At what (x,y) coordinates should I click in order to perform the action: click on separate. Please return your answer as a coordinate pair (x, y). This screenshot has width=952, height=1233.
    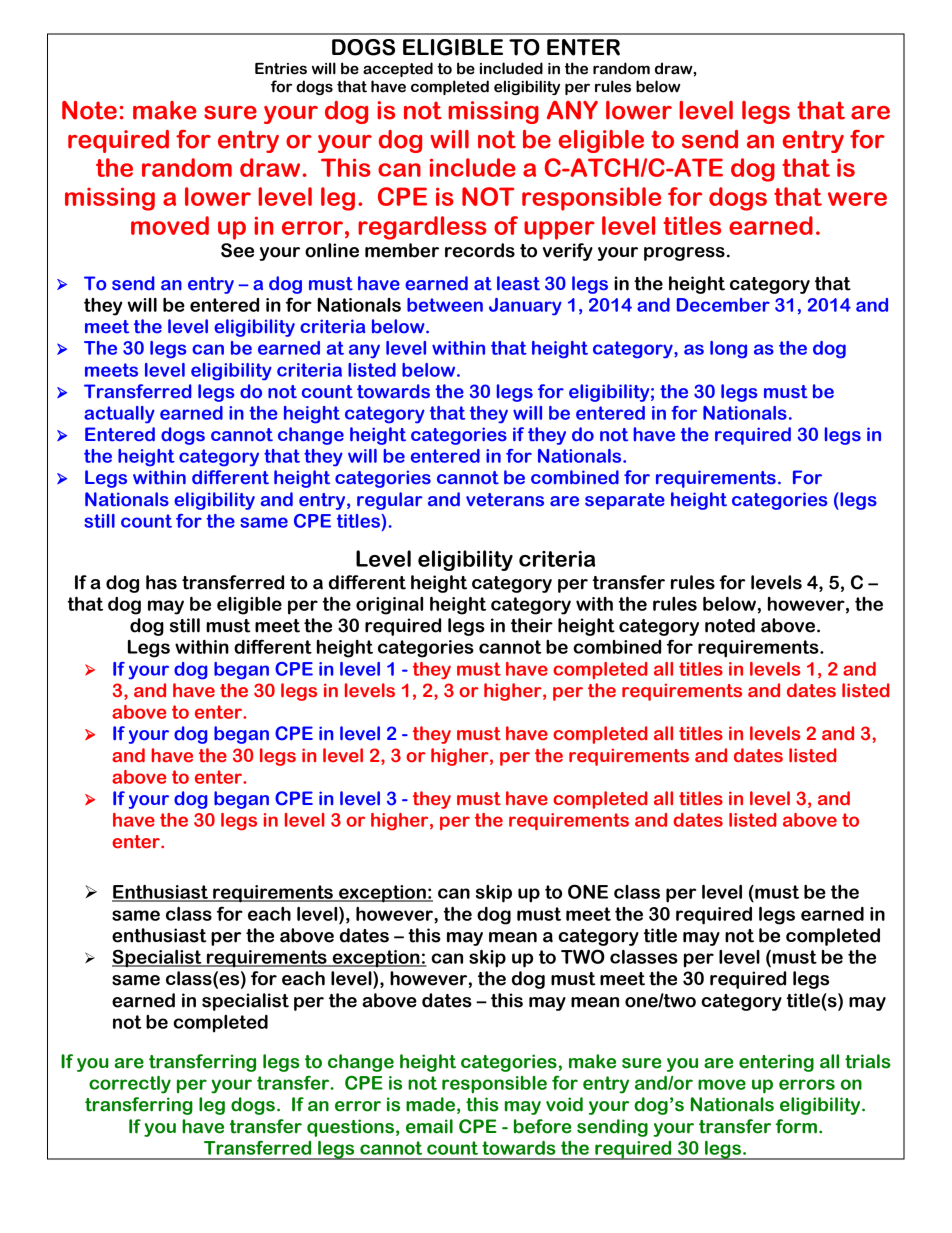
    Looking at the image, I should click on (625, 501).
